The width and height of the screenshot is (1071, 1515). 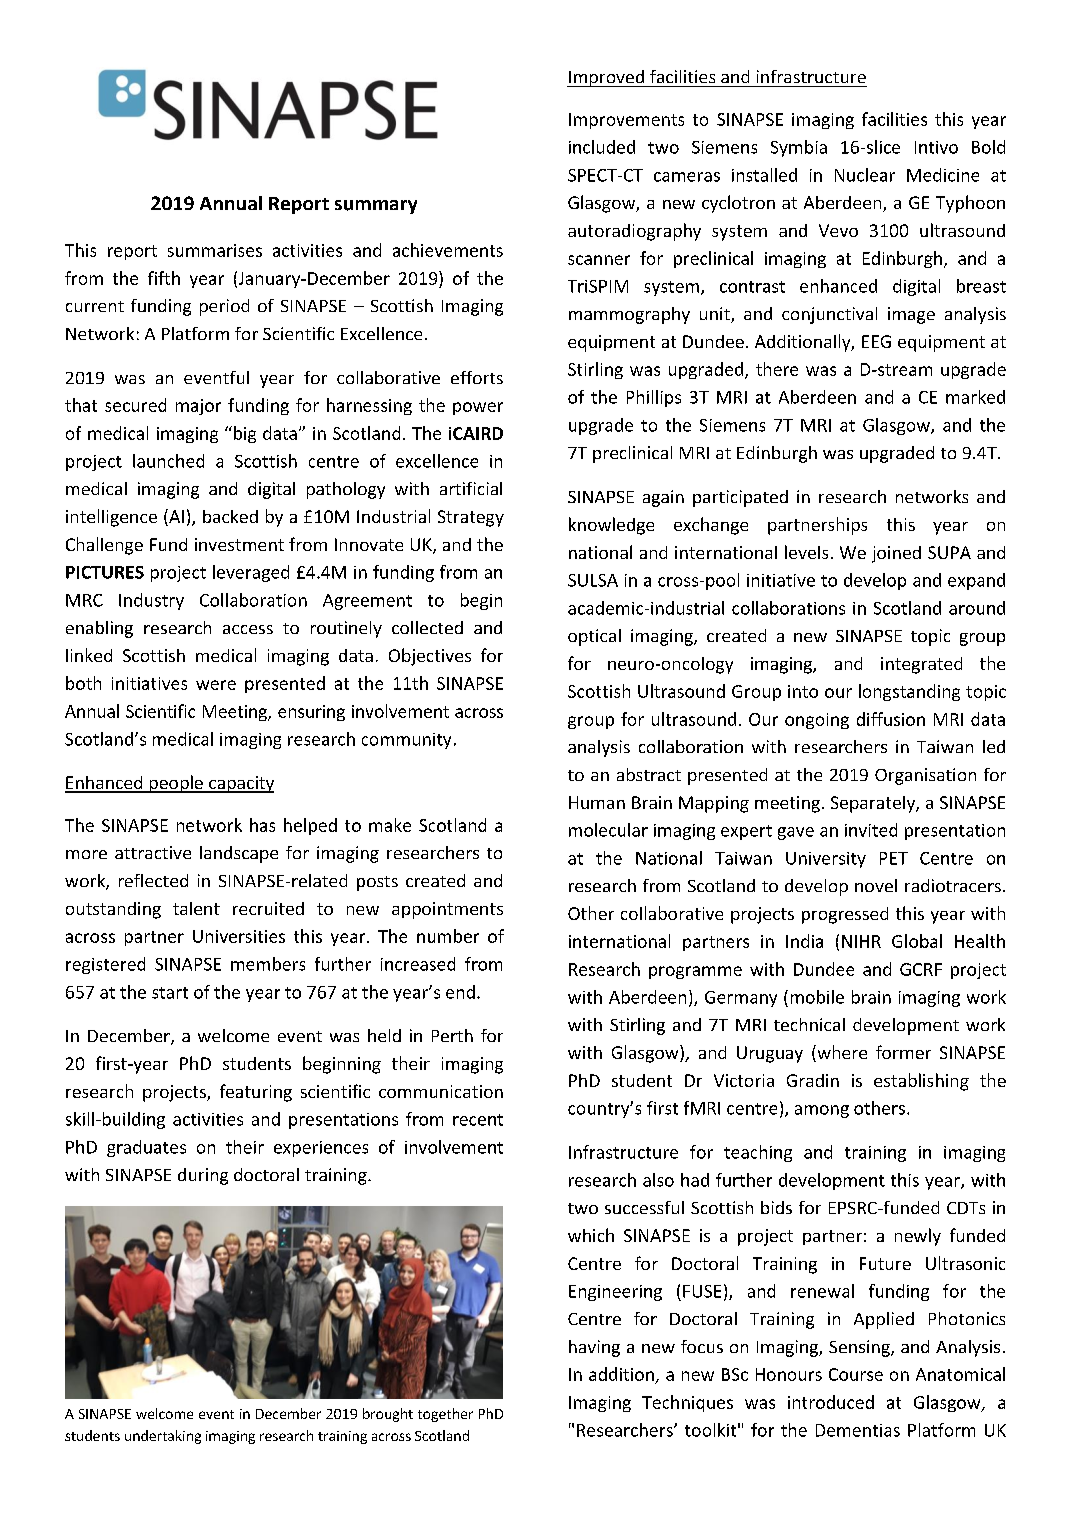 What do you see at coordinates (903, 1052) in the screenshot?
I see `former` at bounding box center [903, 1052].
